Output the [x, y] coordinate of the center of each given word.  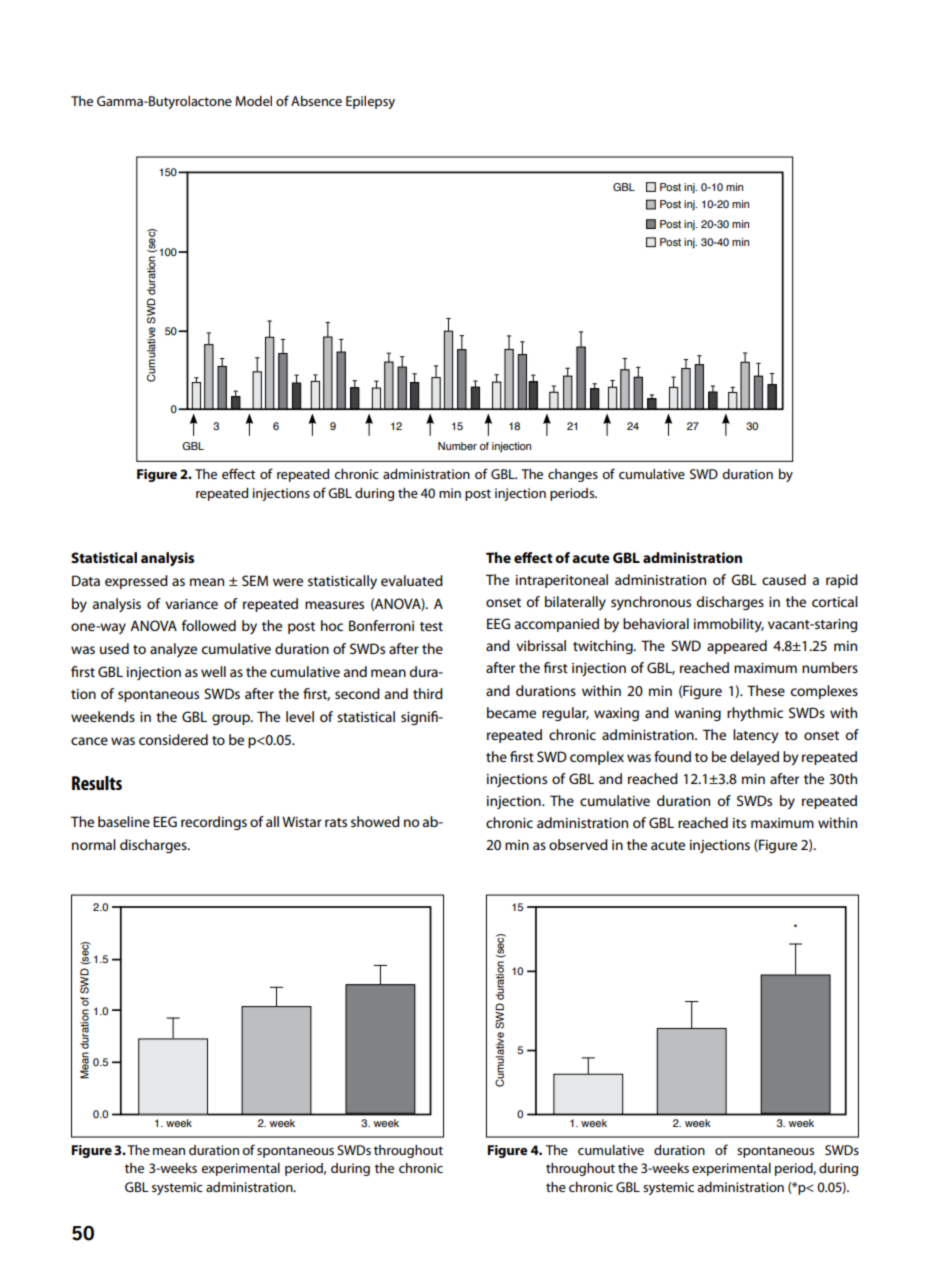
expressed [136, 582]
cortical [835, 601]
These [766, 690]
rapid [842, 581]
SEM [255, 580]
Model [253, 101]
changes [573, 475]
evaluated [412, 580]
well [213, 671]
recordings [214, 823]
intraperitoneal [562, 581]
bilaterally [575, 603]
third [428, 693]
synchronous [651, 603]
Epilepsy [370, 102]
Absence [316, 101]
